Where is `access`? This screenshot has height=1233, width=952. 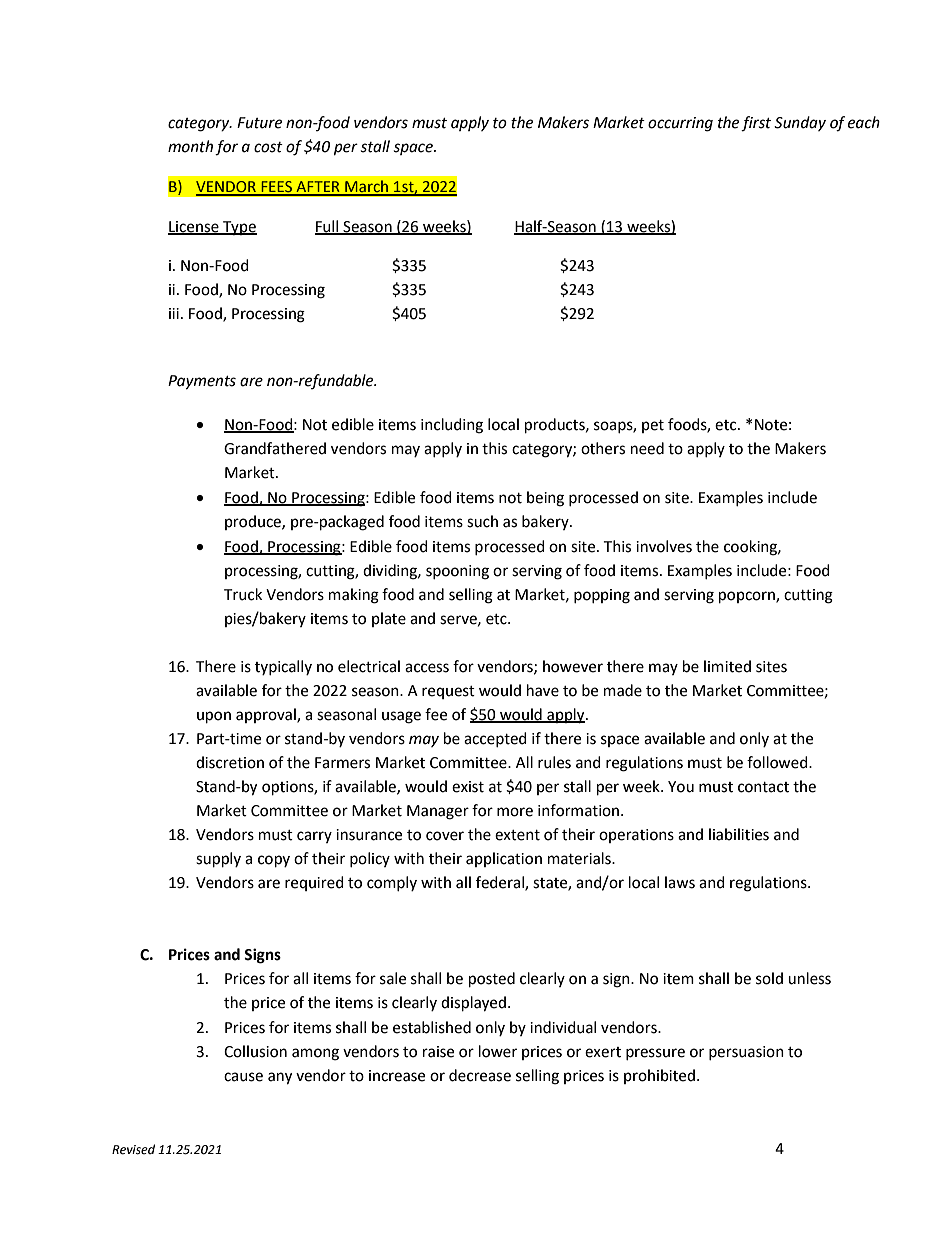
access is located at coordinates (427, 668).
